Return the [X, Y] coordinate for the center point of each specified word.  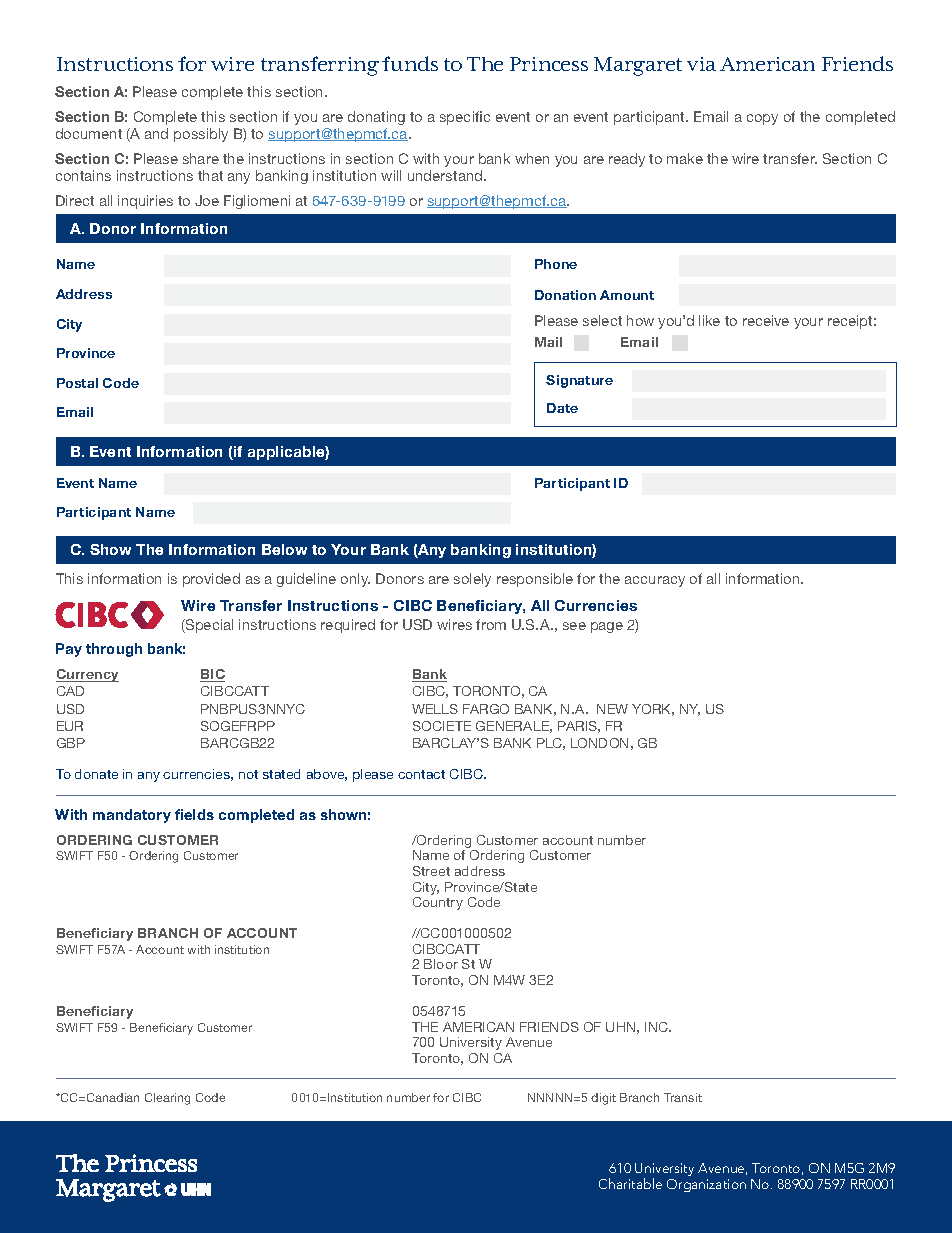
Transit [683, 1097]
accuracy [655, 581]
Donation [565, 295]
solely [472, 580]
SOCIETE [442, 726]
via [701, 64]
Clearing [167, 1099]
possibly [201, 135]
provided [211, 580]
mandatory [132, 816]
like [709, 320]
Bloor [441, 964]
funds [410, 63]
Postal [77, 383]
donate [96, 774]
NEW [612, 709]
